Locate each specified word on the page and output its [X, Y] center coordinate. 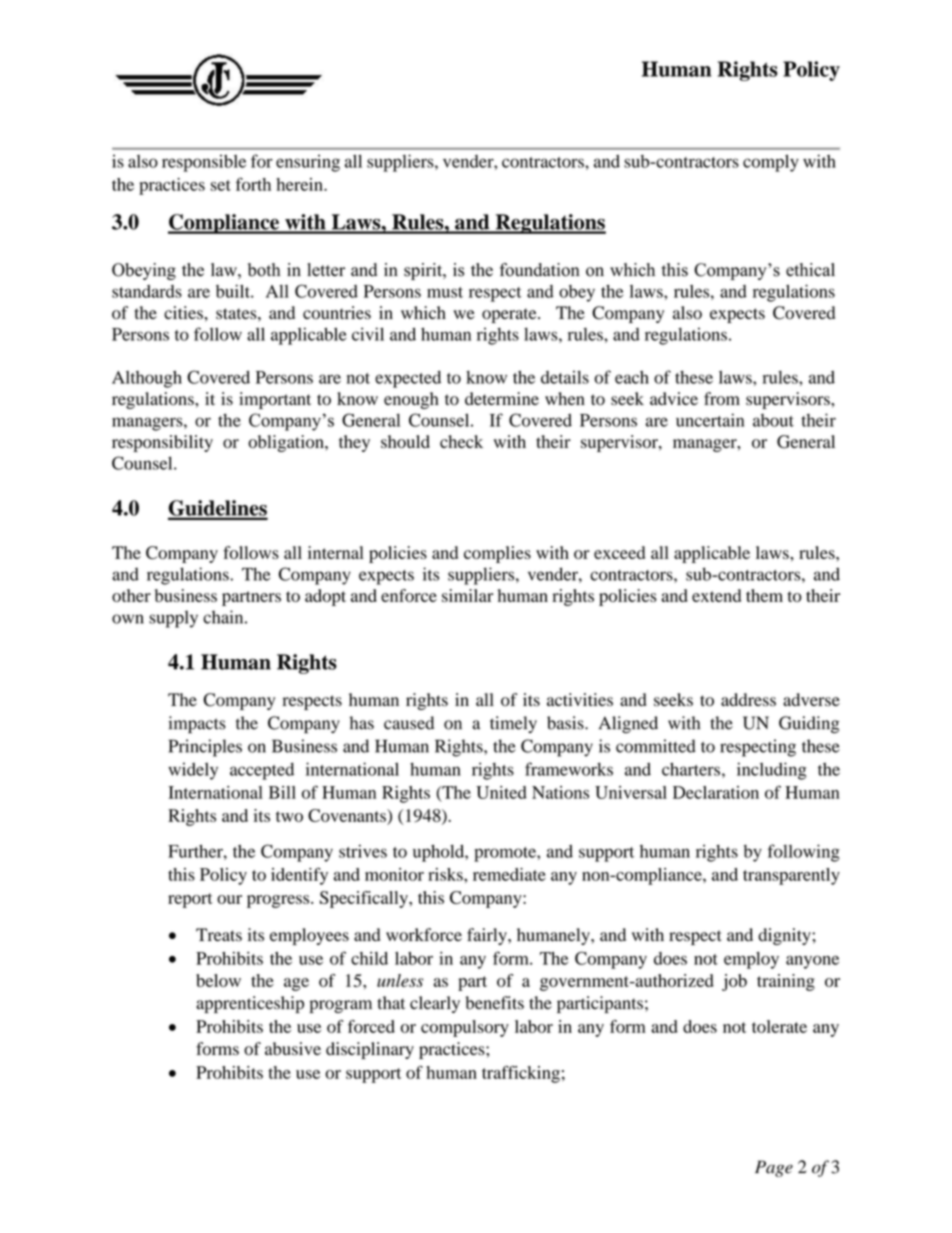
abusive [293, 1049]
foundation [540, 270]
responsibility [162, 443]
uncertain [710, 420]
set [220, 185]
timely [513, 724]
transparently [791, 876]
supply [173, 619]
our [229, 899]
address [748, 699]
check [461, 441]
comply [771, 163]
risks [446, 874]
